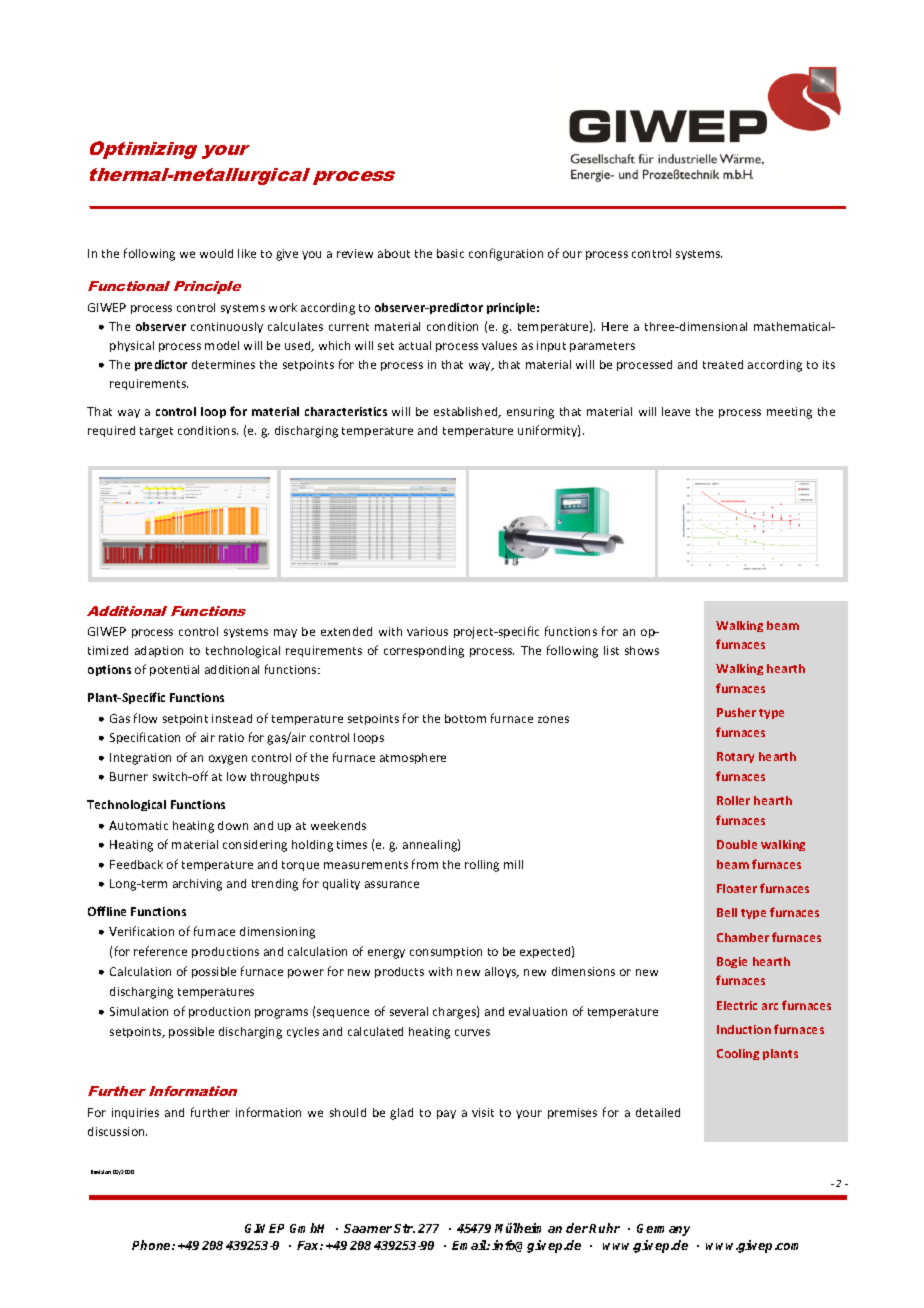  What do you see at coordinates (216, 253) in the image?
I see `would` at bounding box center [216, 253].
